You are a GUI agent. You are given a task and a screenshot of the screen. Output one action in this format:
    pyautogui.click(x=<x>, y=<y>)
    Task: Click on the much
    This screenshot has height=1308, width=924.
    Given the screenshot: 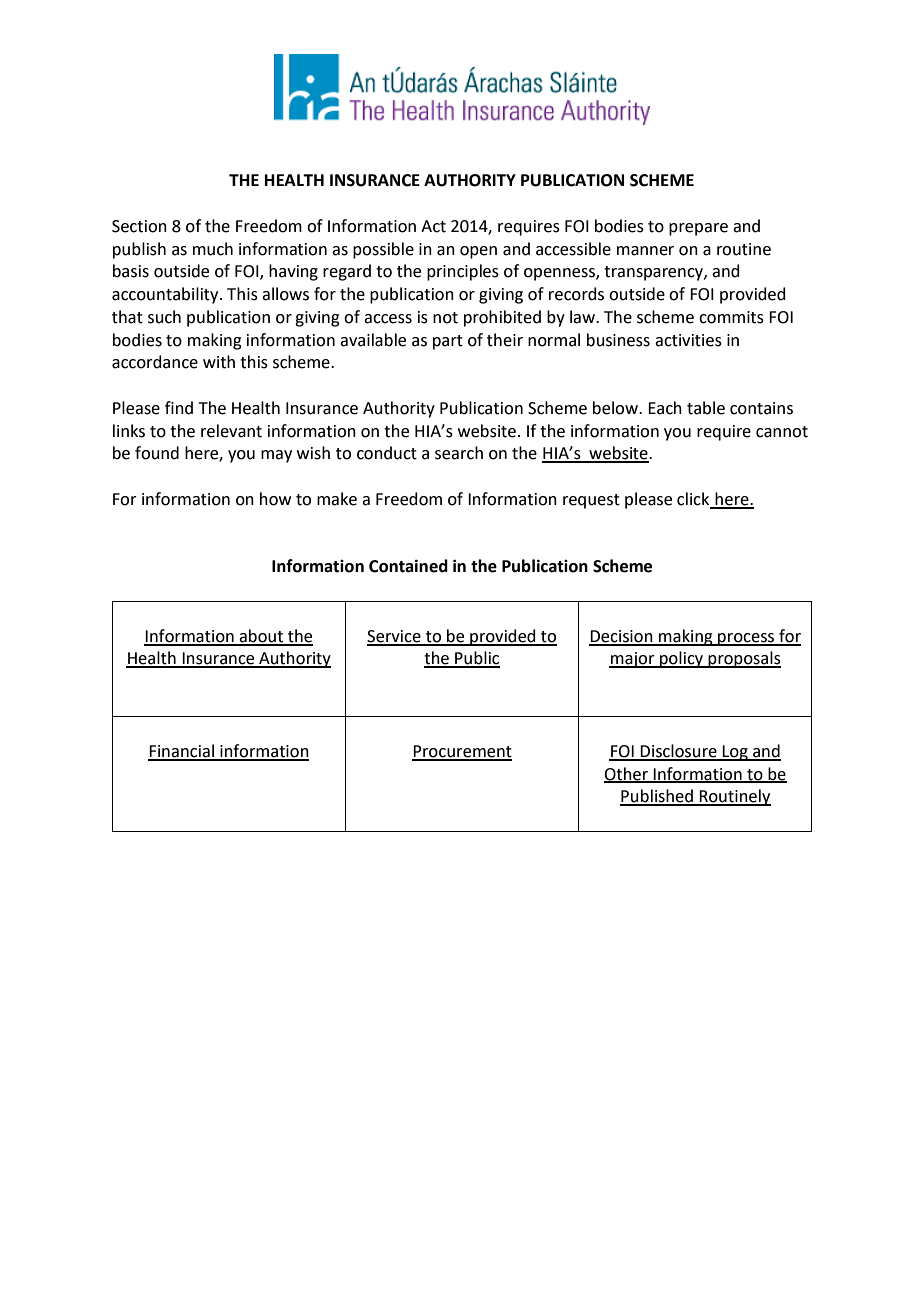 What is the action you would take?
    pyautogui.click(x=213, y=249)
